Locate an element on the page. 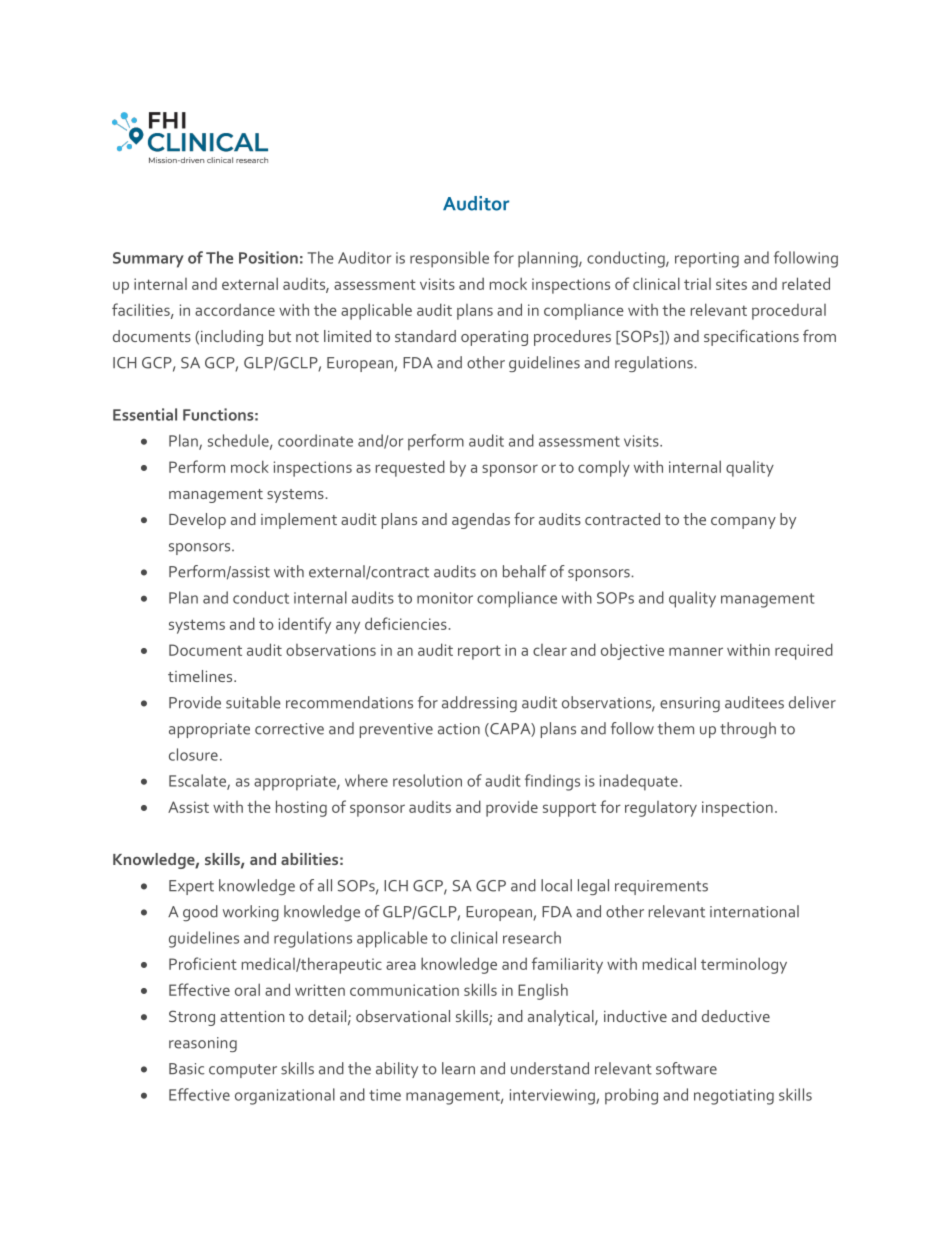 Image resolution: width=952 pixels, height=1233 pixels. manner is located at coordinates (696, 651).
